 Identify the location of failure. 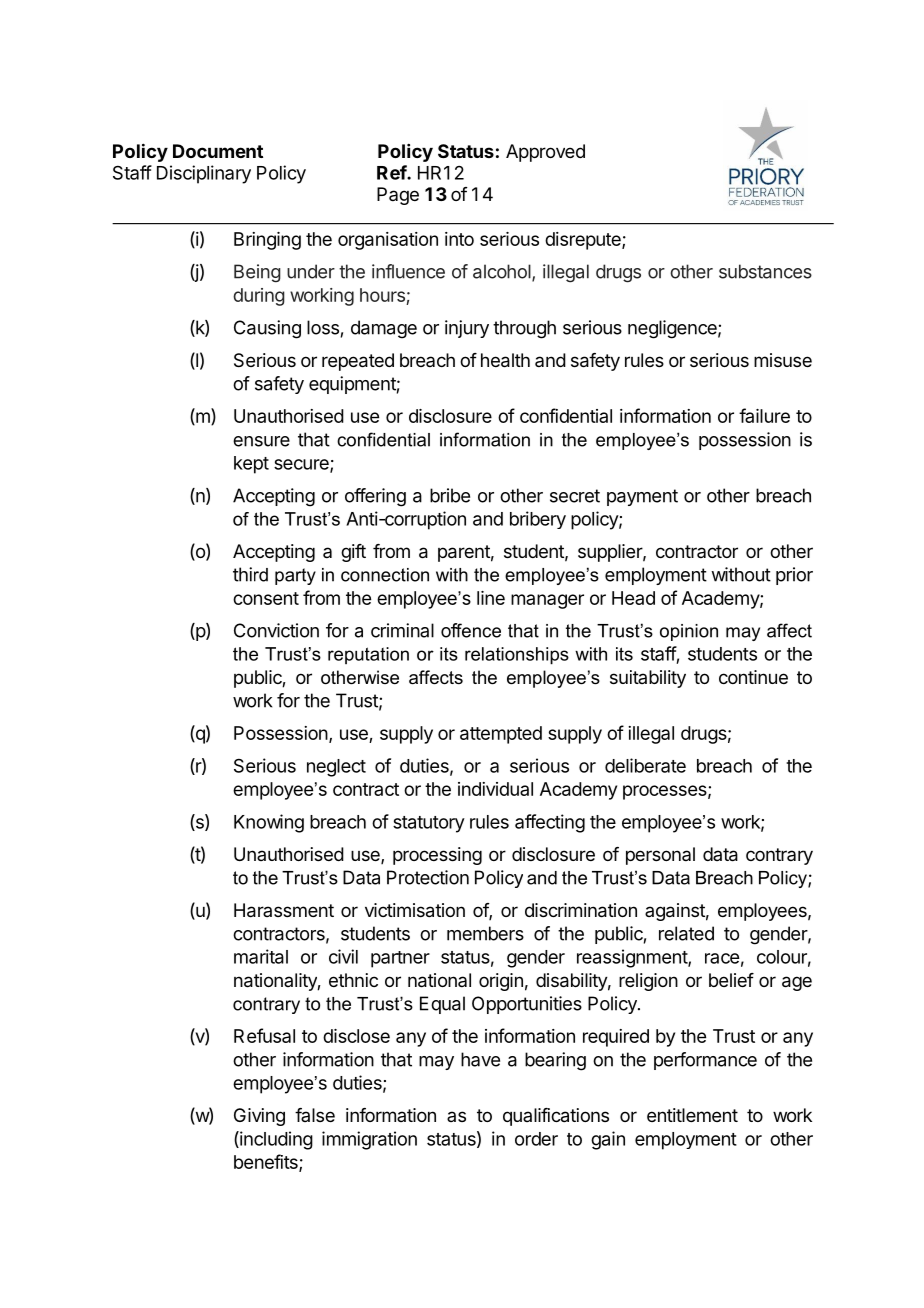
(764, 415).
